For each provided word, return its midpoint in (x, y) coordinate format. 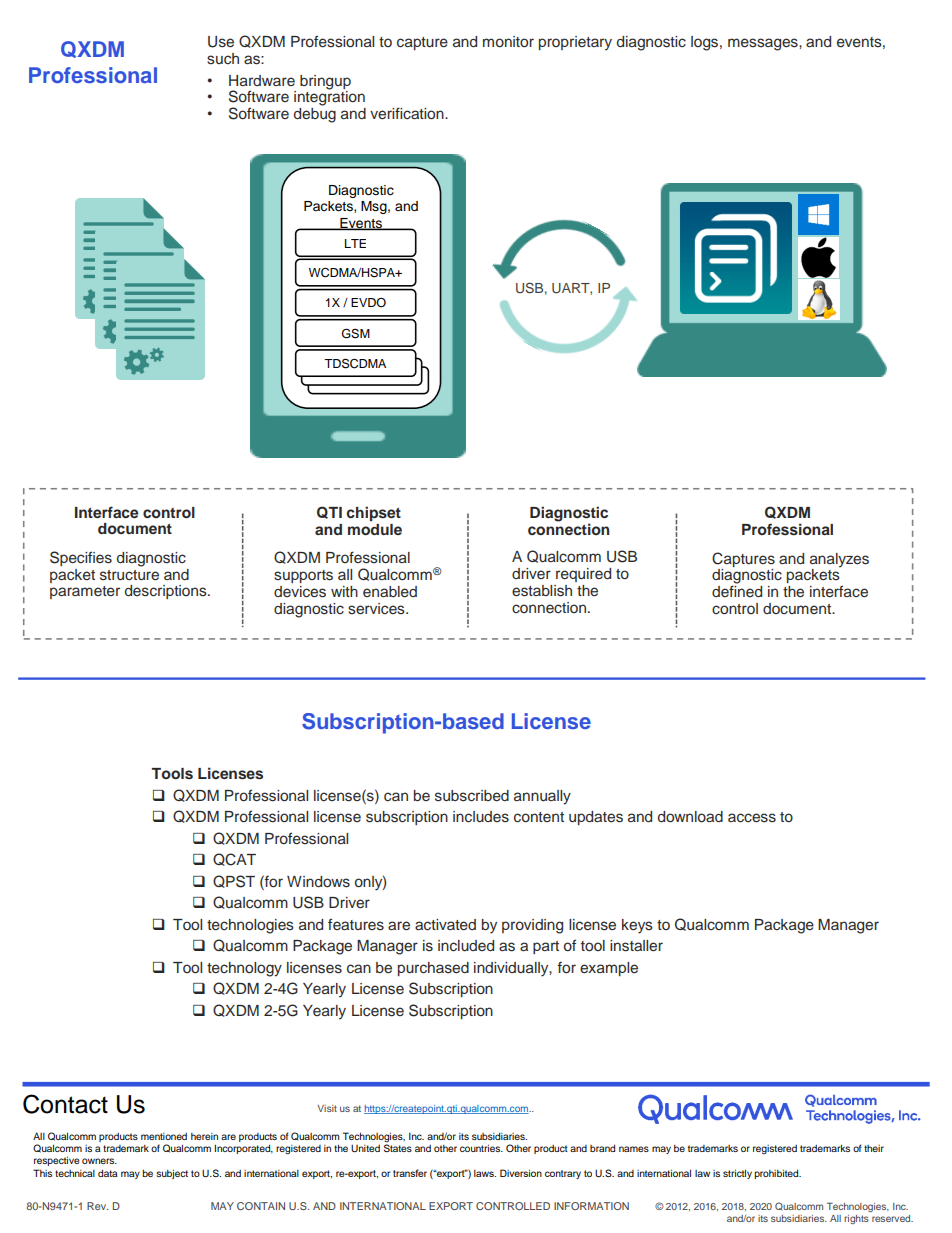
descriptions (167, 592)
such (223, 58)
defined (737, 590)
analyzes (839, 560)
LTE (355, 243)
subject (172, 1174)
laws (485, 1173)
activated (445, 925)
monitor (508, 41)
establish (542, 591)
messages (764, 44)
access (752, 818)
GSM (356, 333)
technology (244, 969)
